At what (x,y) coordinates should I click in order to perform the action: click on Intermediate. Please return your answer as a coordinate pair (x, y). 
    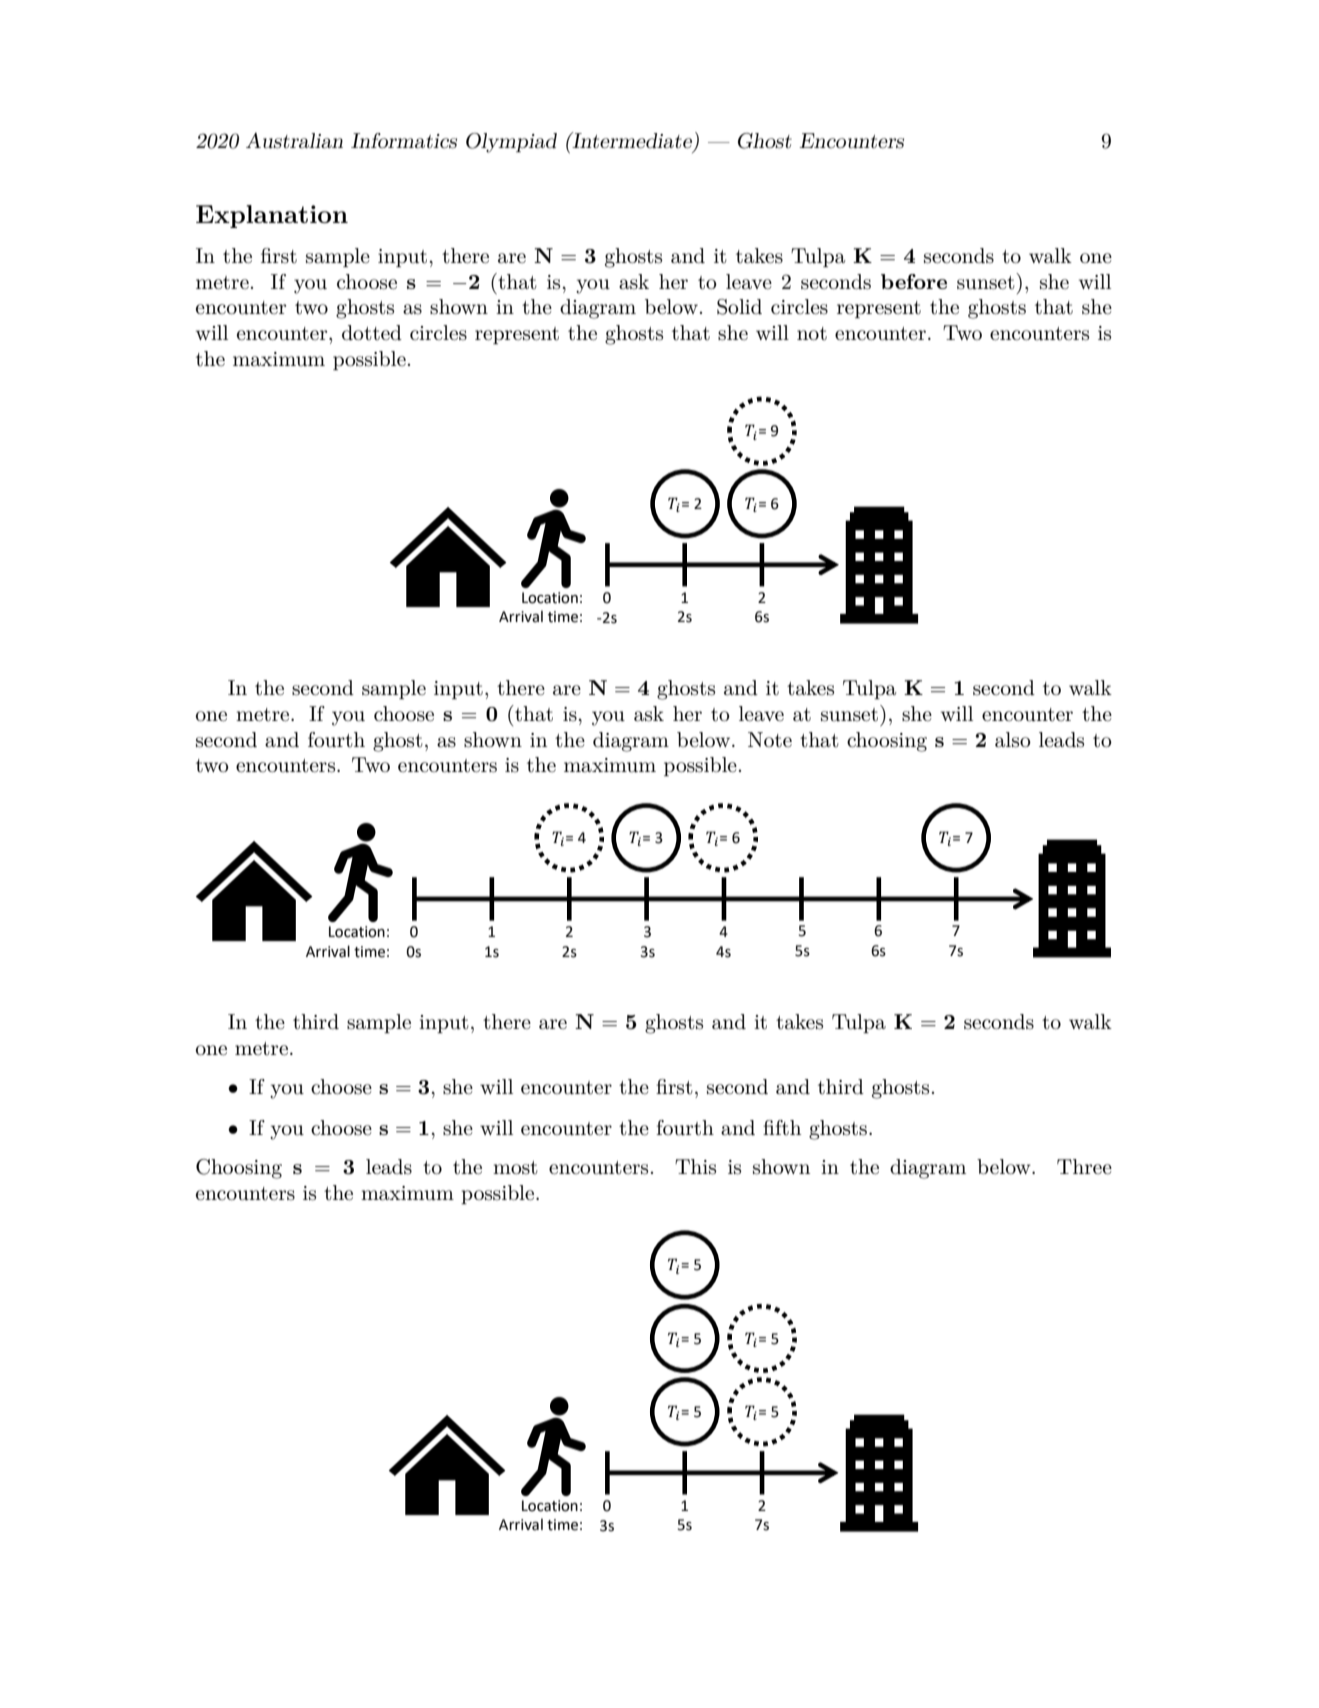
    Looking at the image, I should click on (632, 141).
